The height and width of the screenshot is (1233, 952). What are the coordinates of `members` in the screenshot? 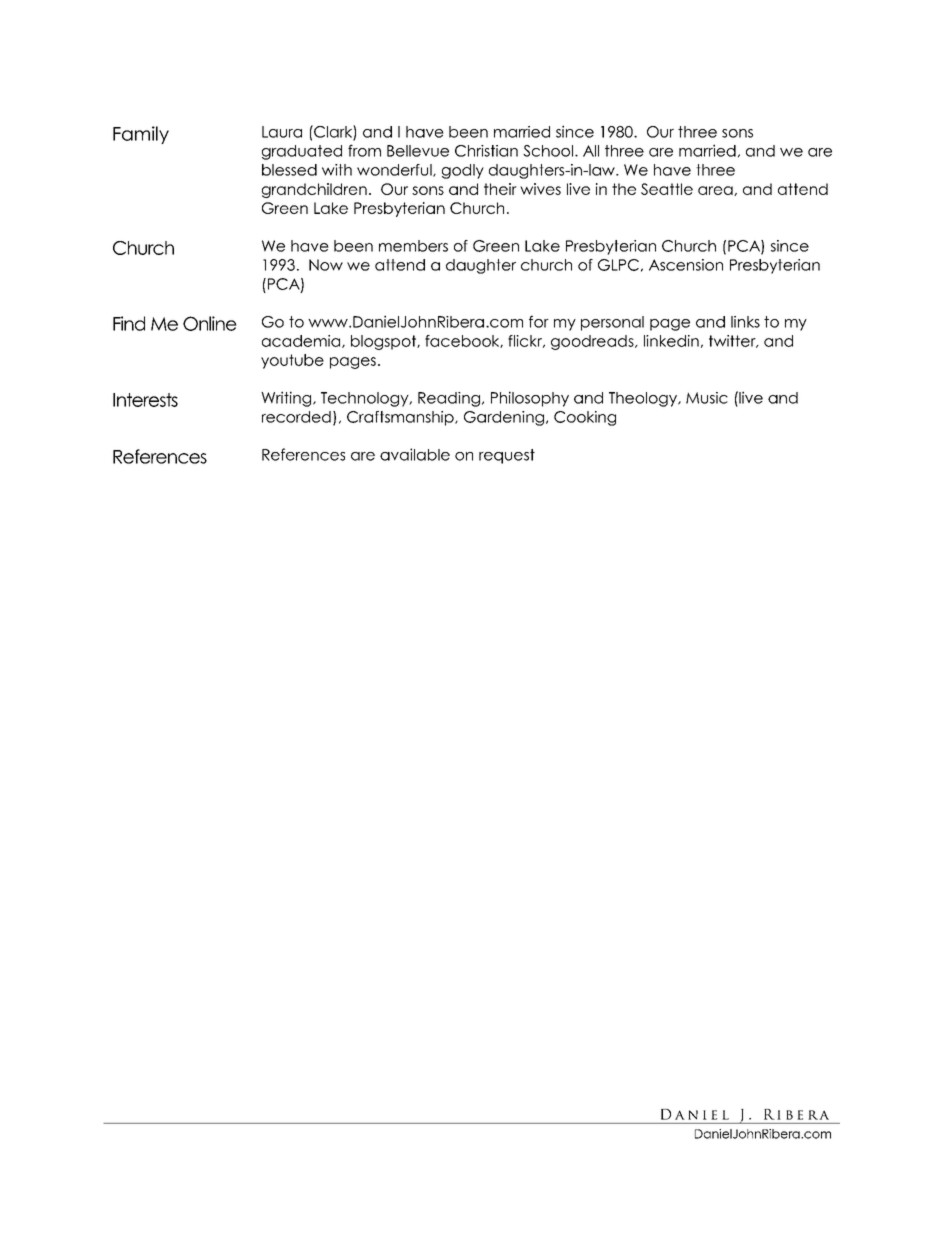 It's located at (413, 246).
